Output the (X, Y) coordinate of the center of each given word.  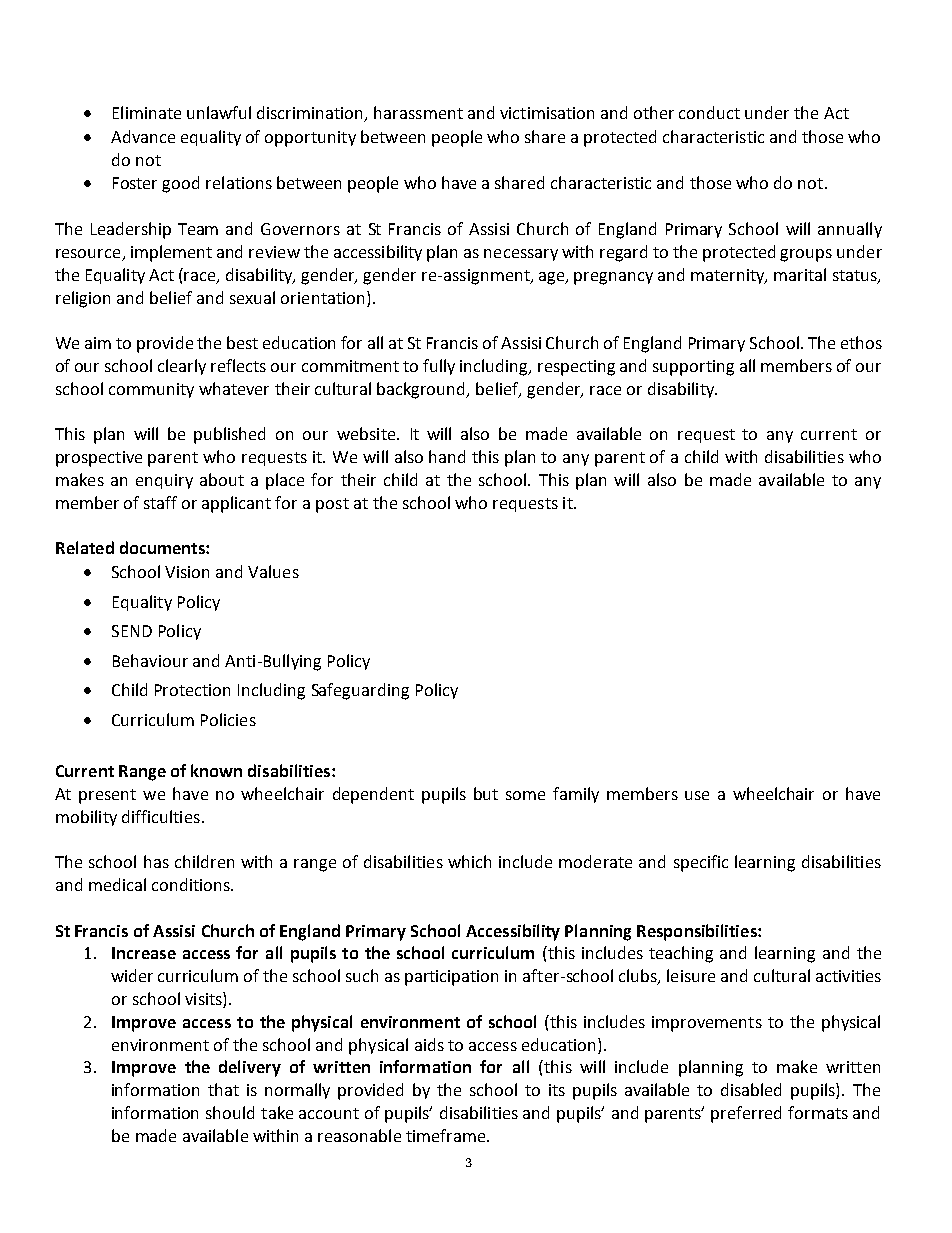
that (223, 1089)
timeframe (447, 1135)
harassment (418, 112)
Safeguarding (360, 691)
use (697, 795)
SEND (132, 631)
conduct (709, 112)
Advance (143, 136)
